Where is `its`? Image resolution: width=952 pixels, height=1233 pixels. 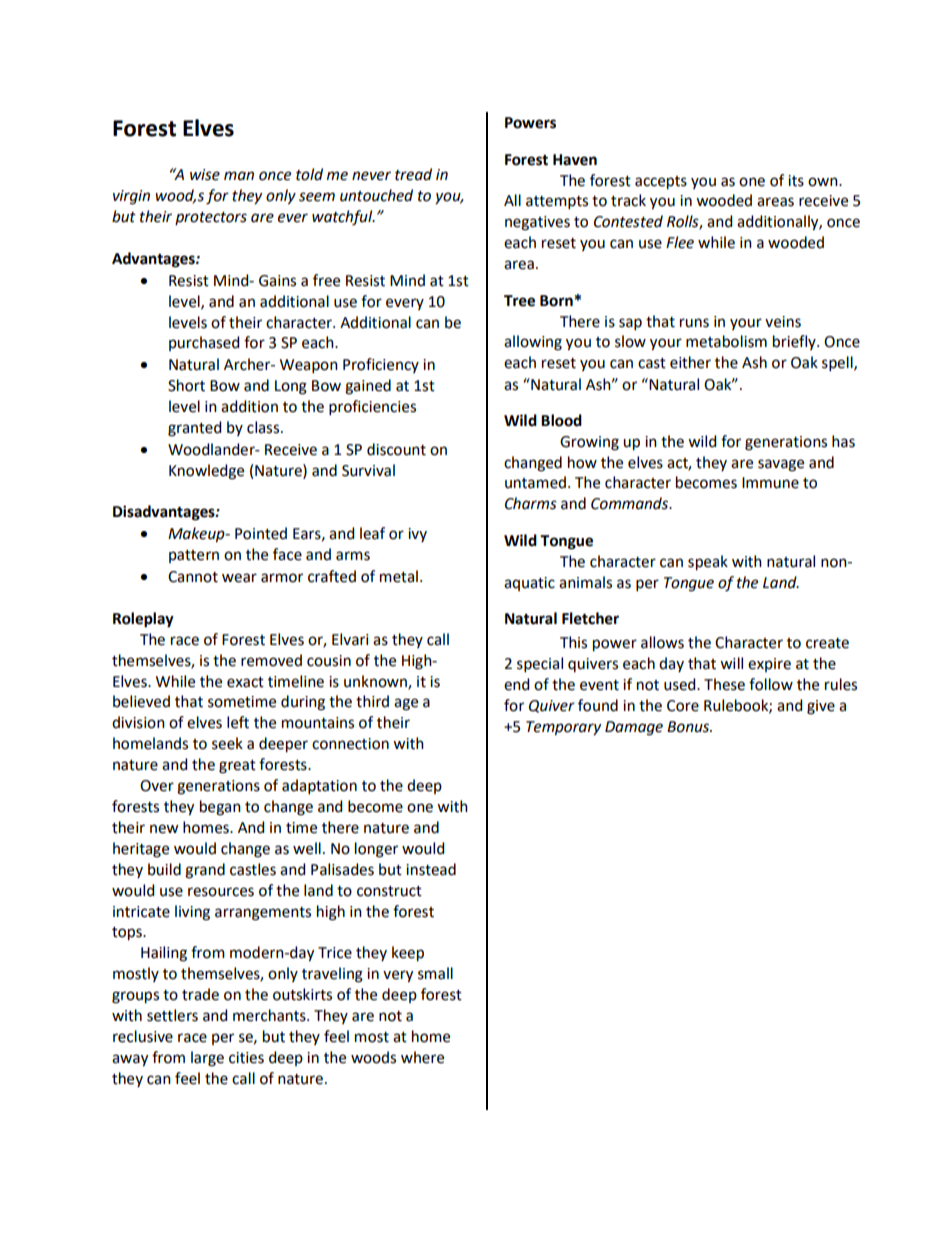 its is located at coordinates (796, 181).
